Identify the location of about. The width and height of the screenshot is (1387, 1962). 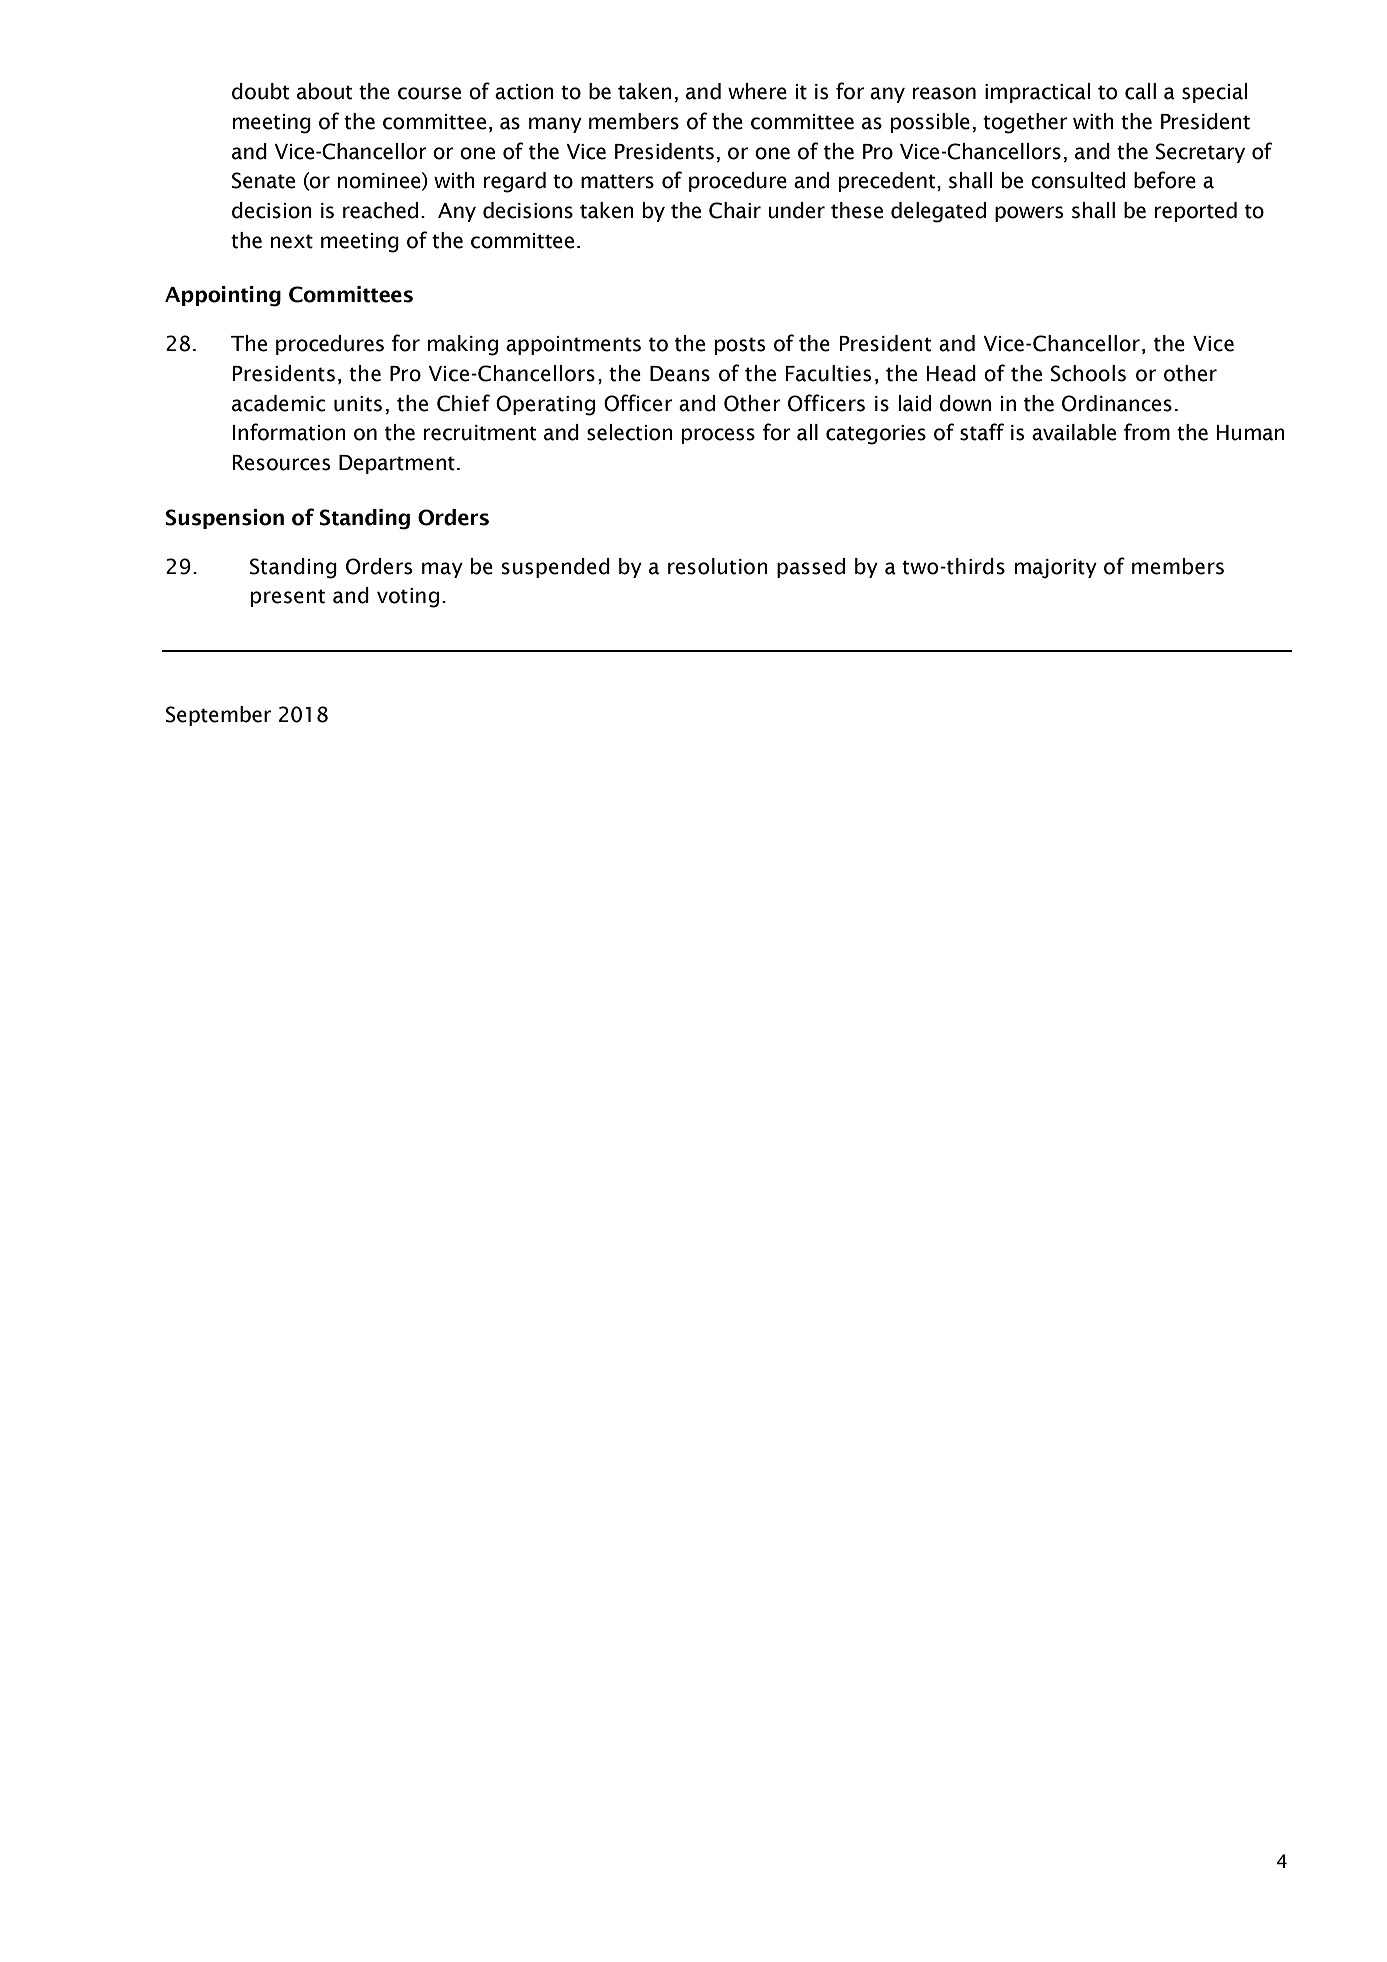
(324, 91).
